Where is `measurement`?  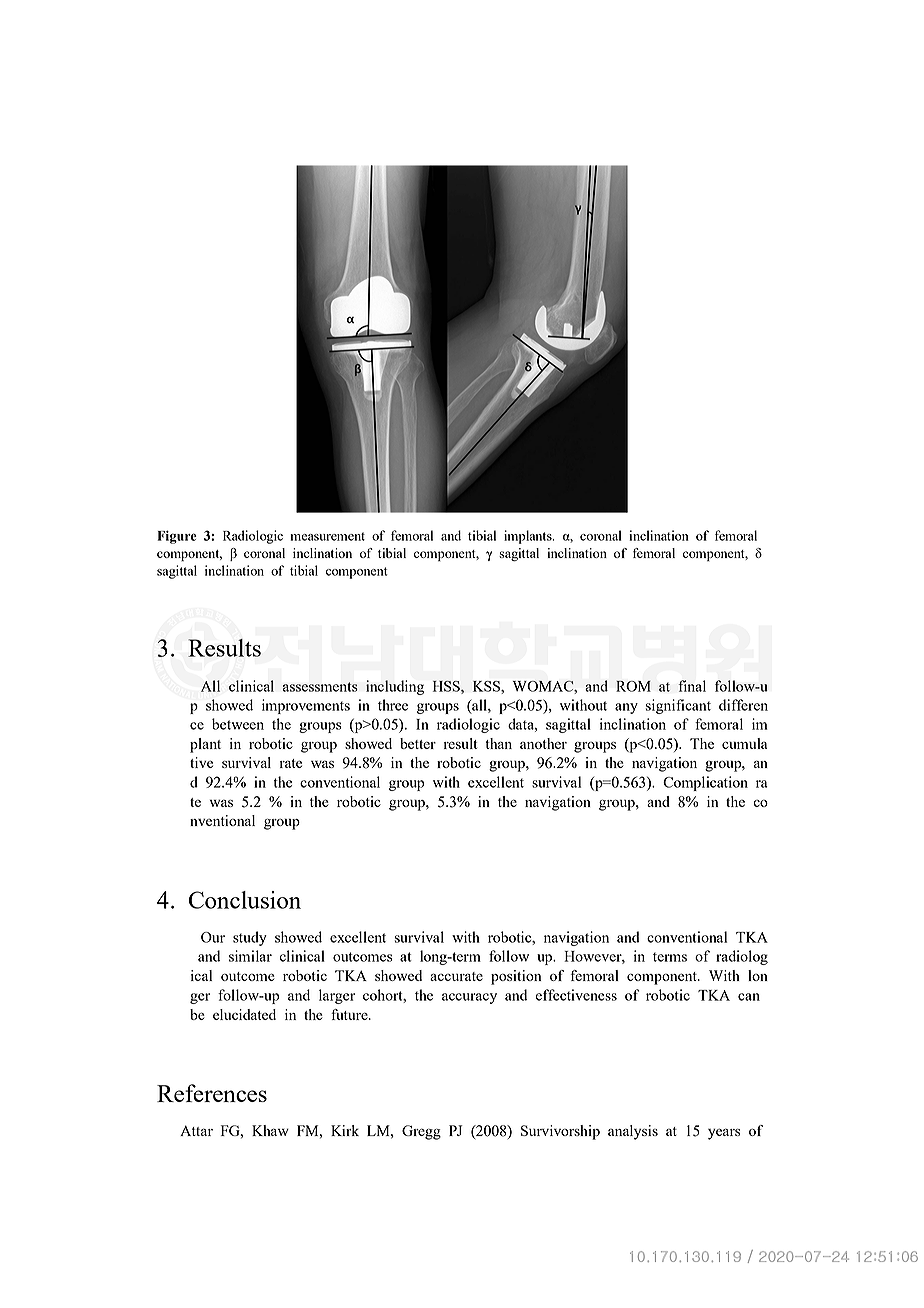
measurement is located at coordinates (327, 536).
